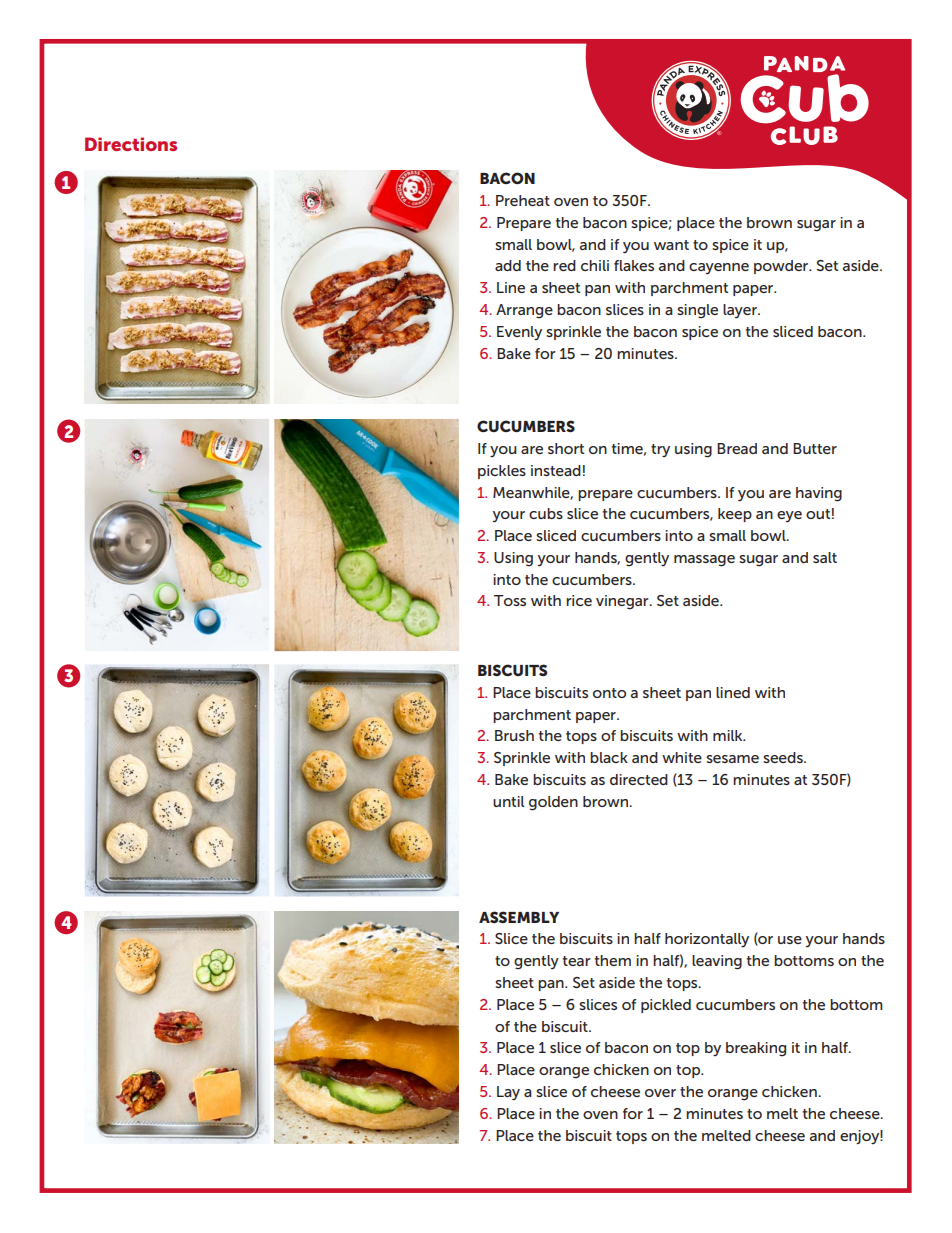 The image size is (952, 1233). I want to click on until, so click(508, 801).
